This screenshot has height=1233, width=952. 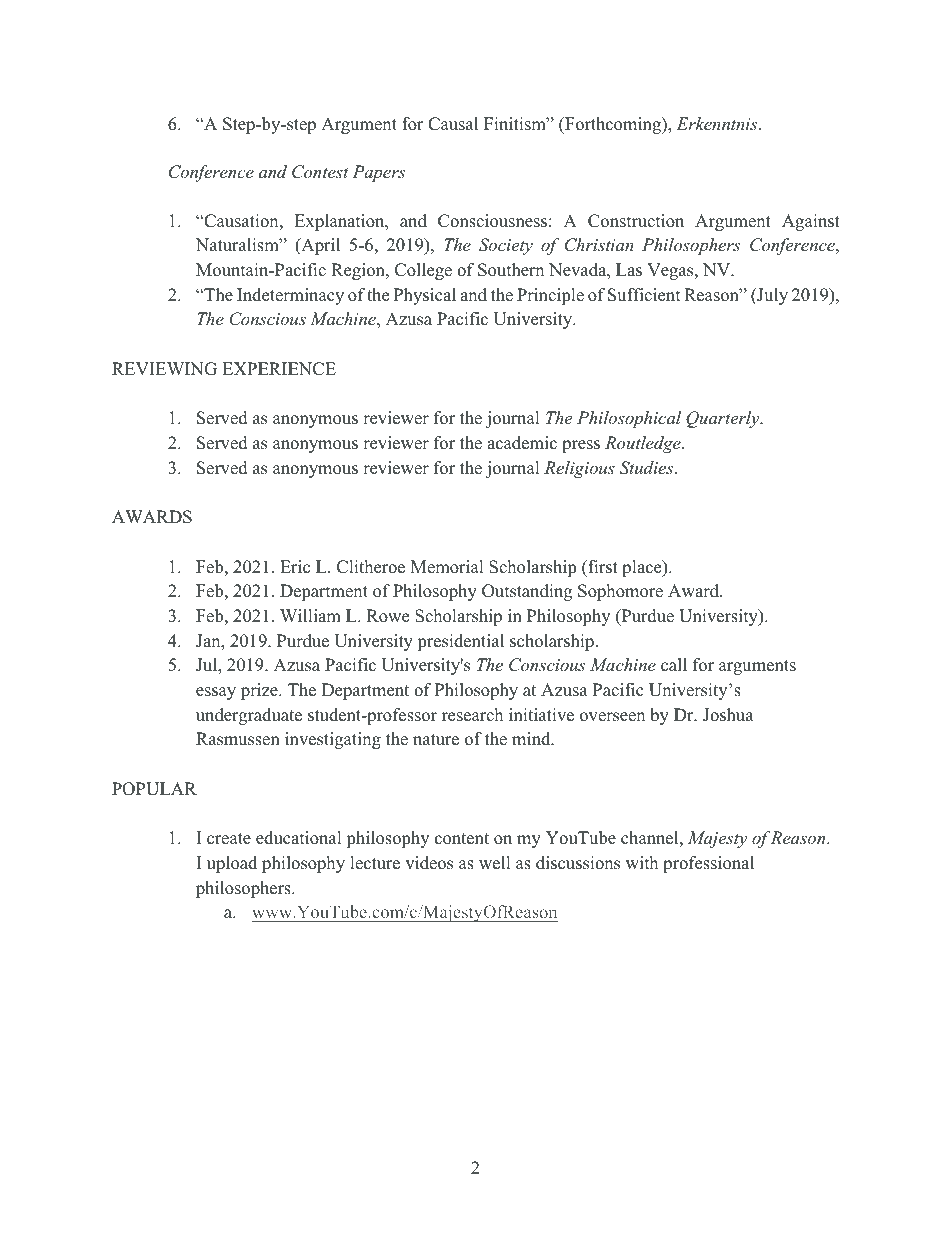 What do you see at coordinates (453, 124) in the screenshot?
I see `Causal` at bounding box center [453, 124].
